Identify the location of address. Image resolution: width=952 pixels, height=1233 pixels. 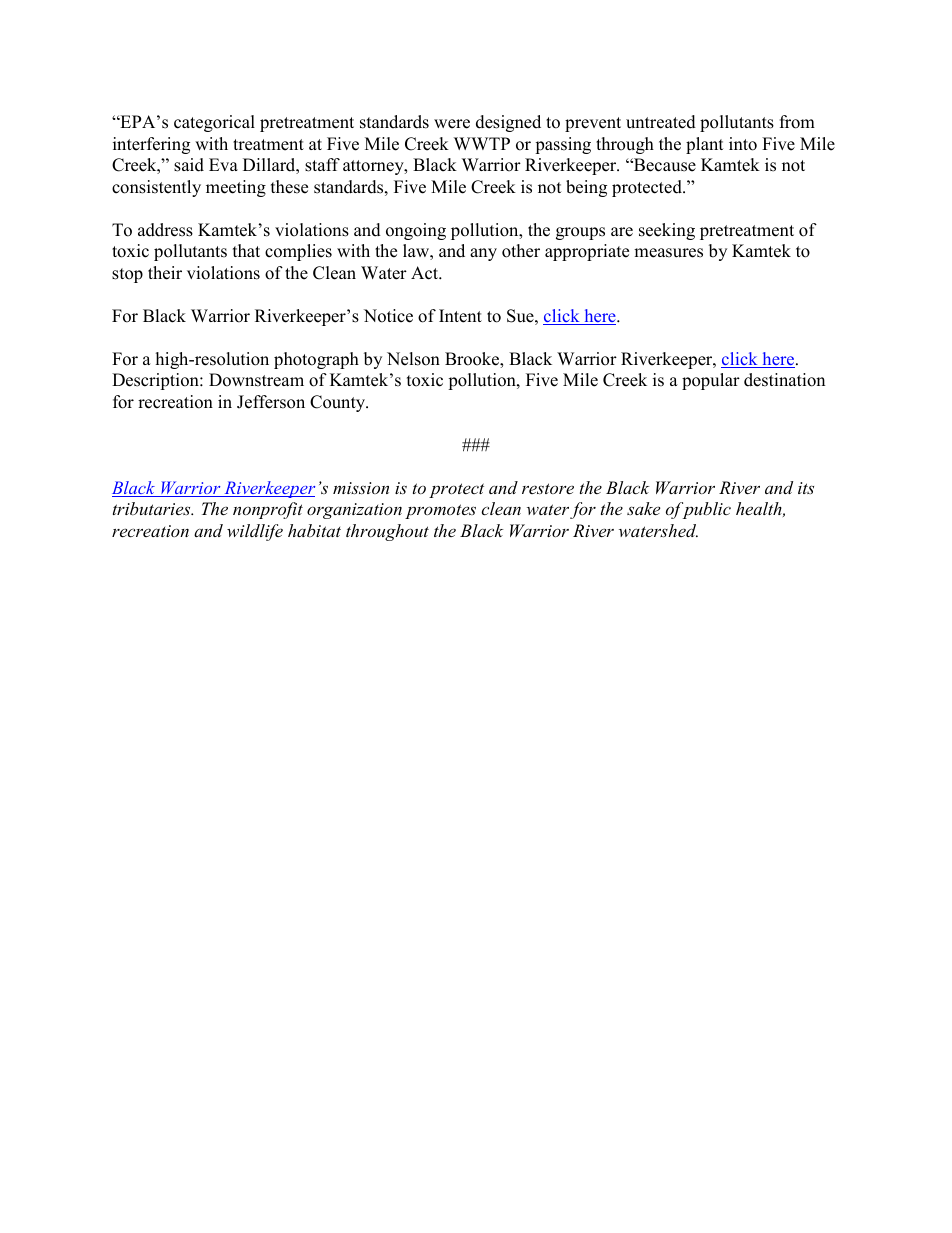
(165, 230).
